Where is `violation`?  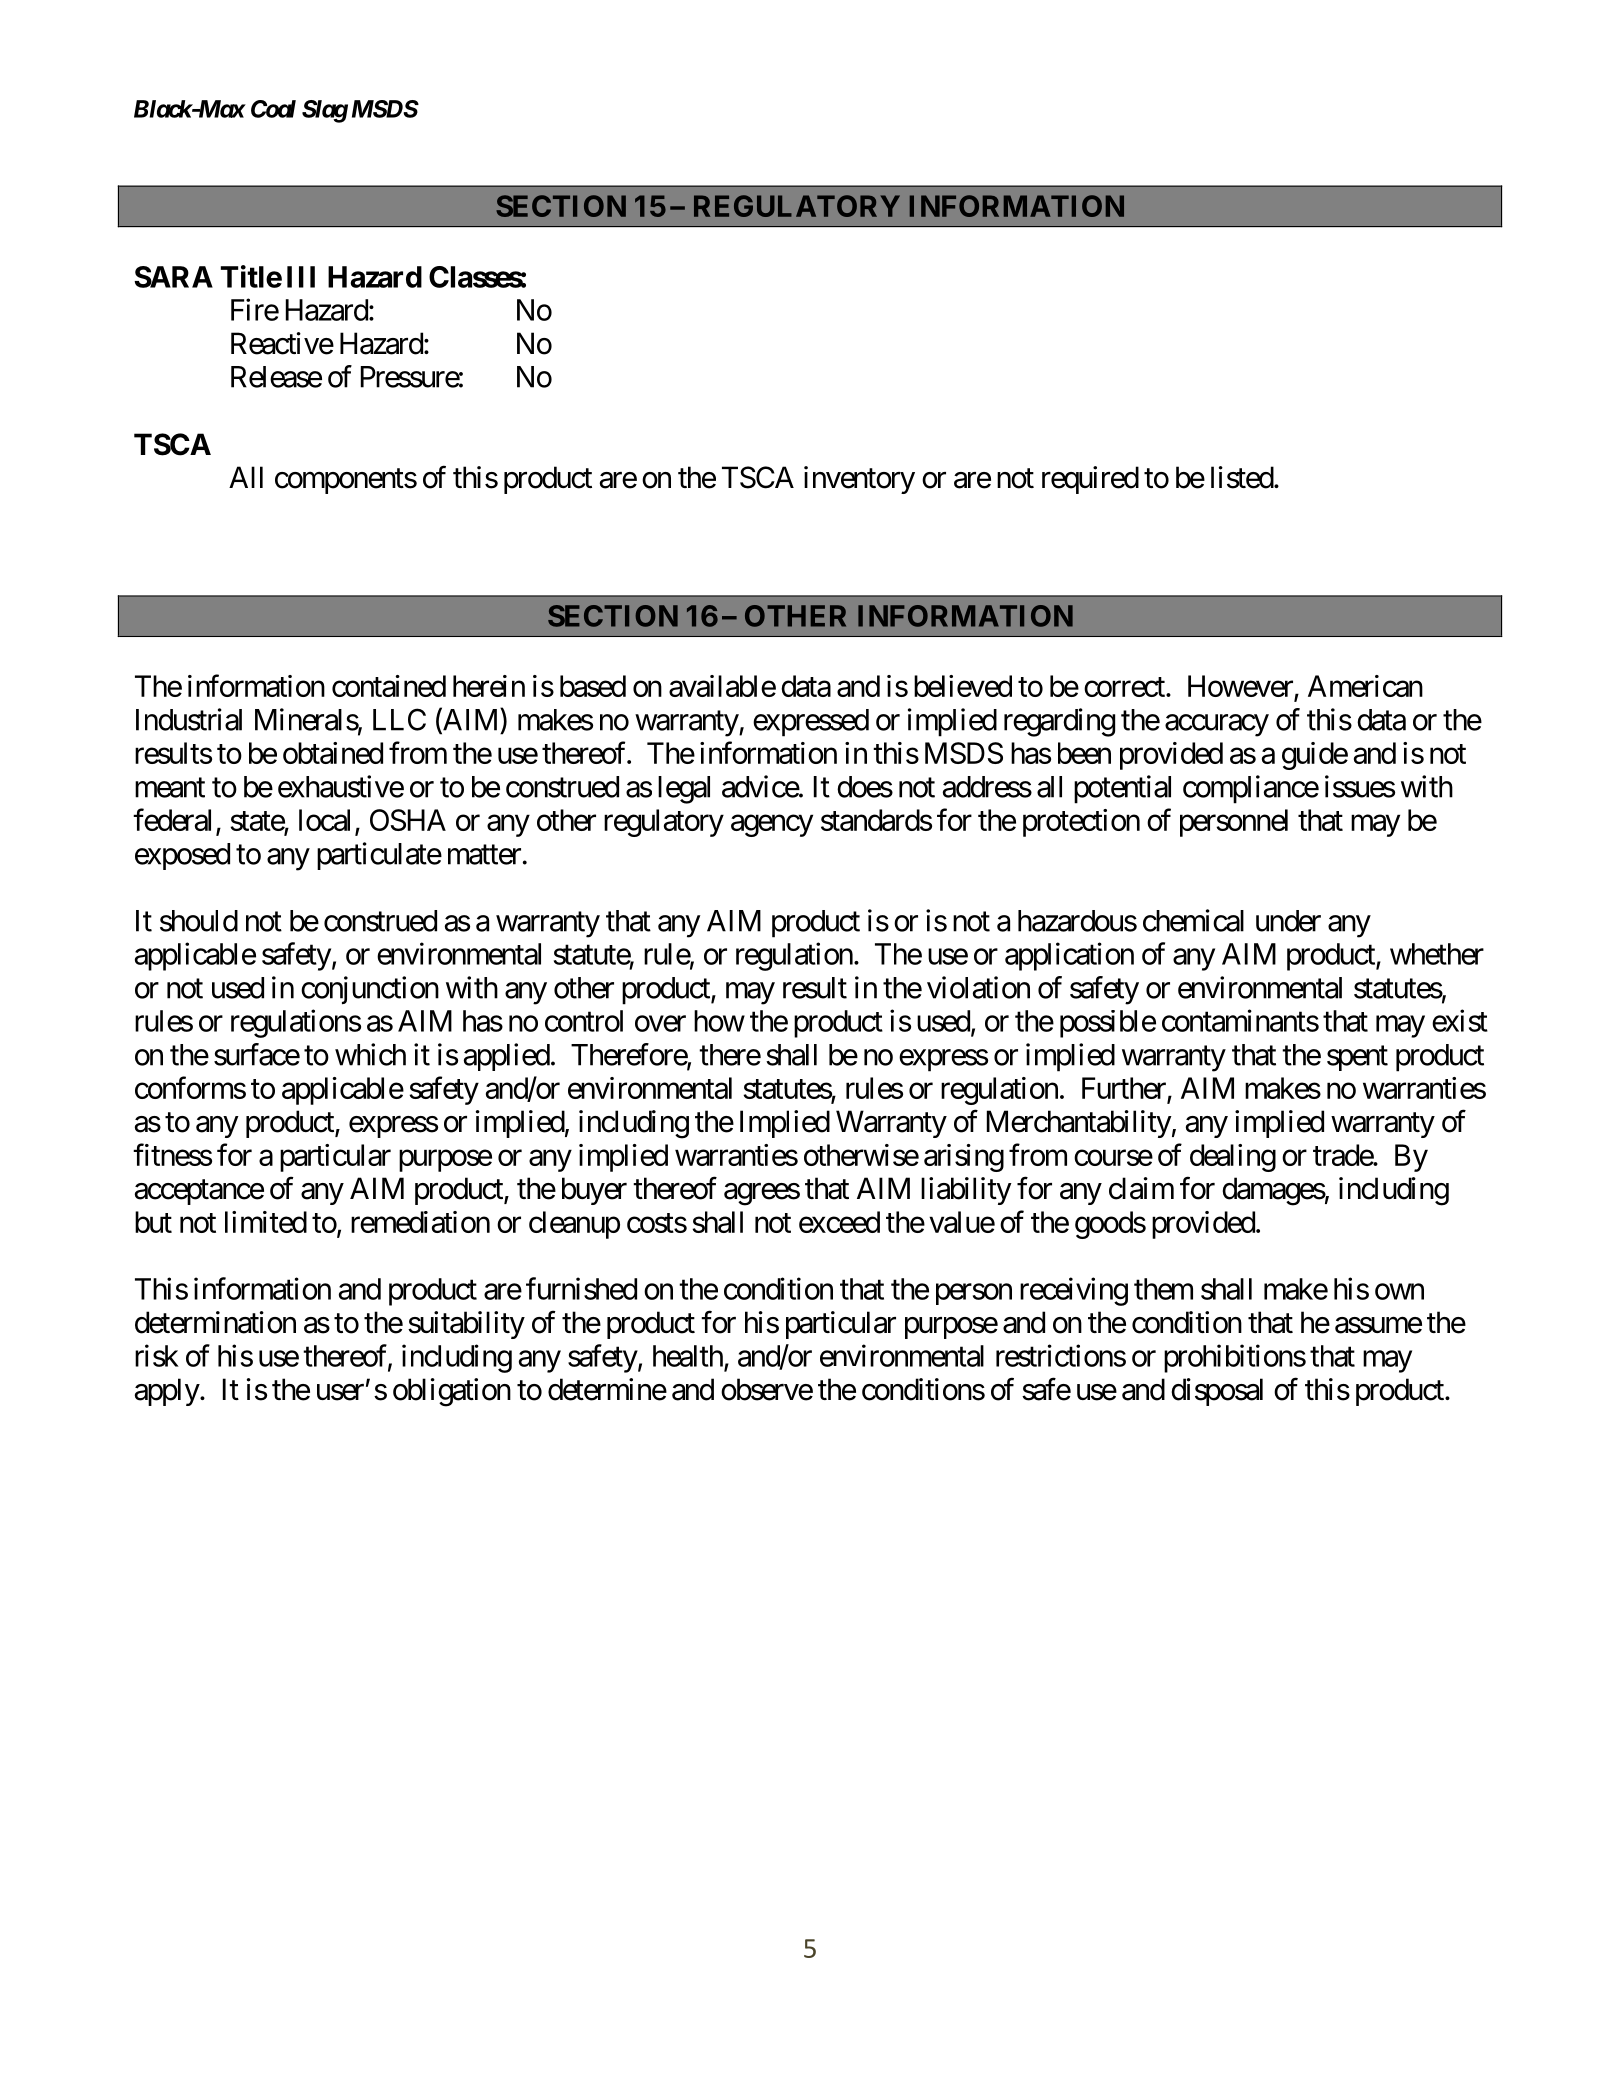
violation is located at coordinates (978, 987).
